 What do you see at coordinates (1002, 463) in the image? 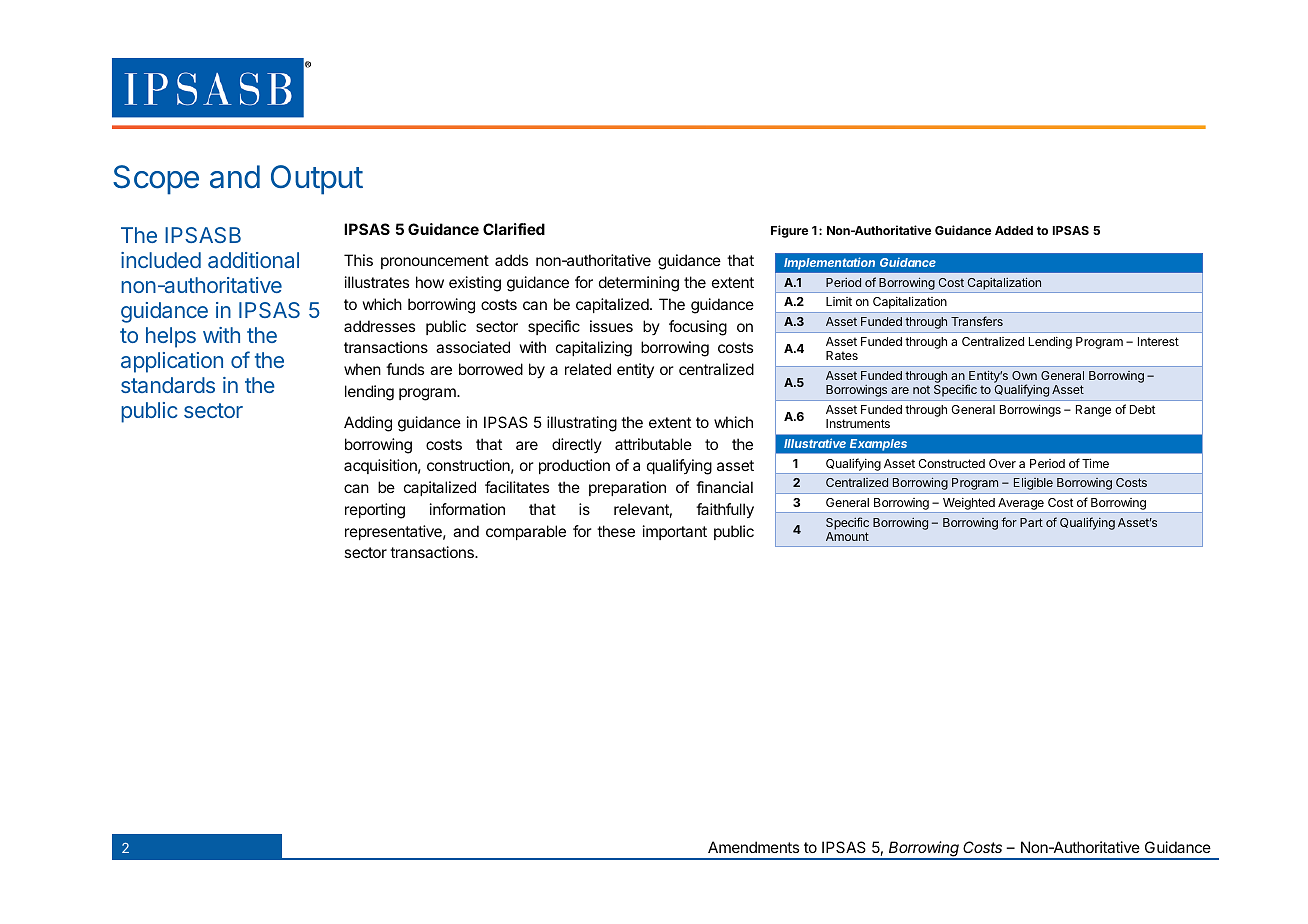
I see `Over` at bounding box center [1002, 463].
